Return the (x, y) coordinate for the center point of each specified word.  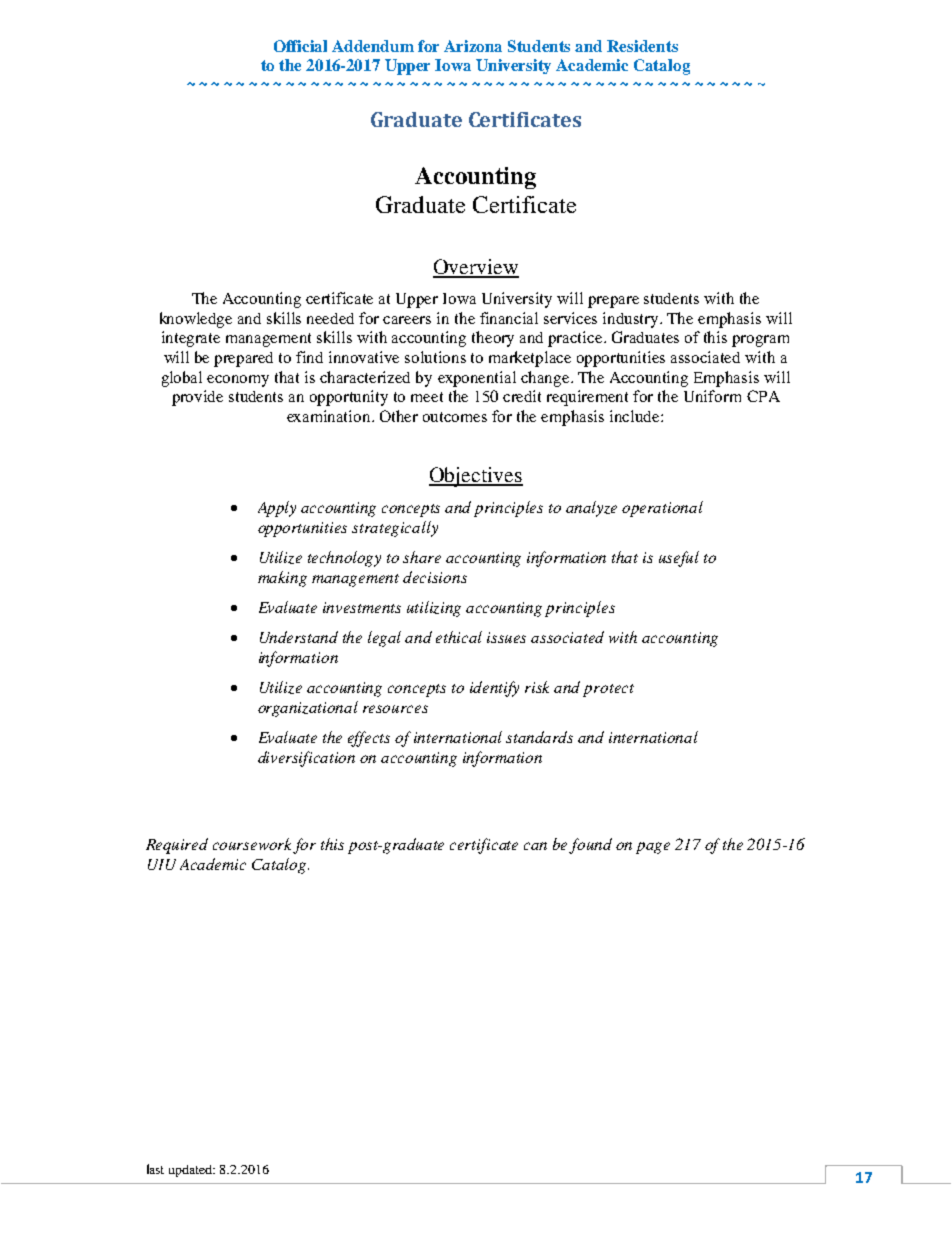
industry (632, 320)
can (535, 846)
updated (192, 1171)
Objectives (476, 477)
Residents (642, 46)
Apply (277, 509)
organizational (308, 709)
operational (662, 509)
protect (608, 690)
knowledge (196, 320)
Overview (476, 268)
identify (494, 689)
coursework (253, 845)
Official (300, 46)
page (653, 848)
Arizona (473, 46)
